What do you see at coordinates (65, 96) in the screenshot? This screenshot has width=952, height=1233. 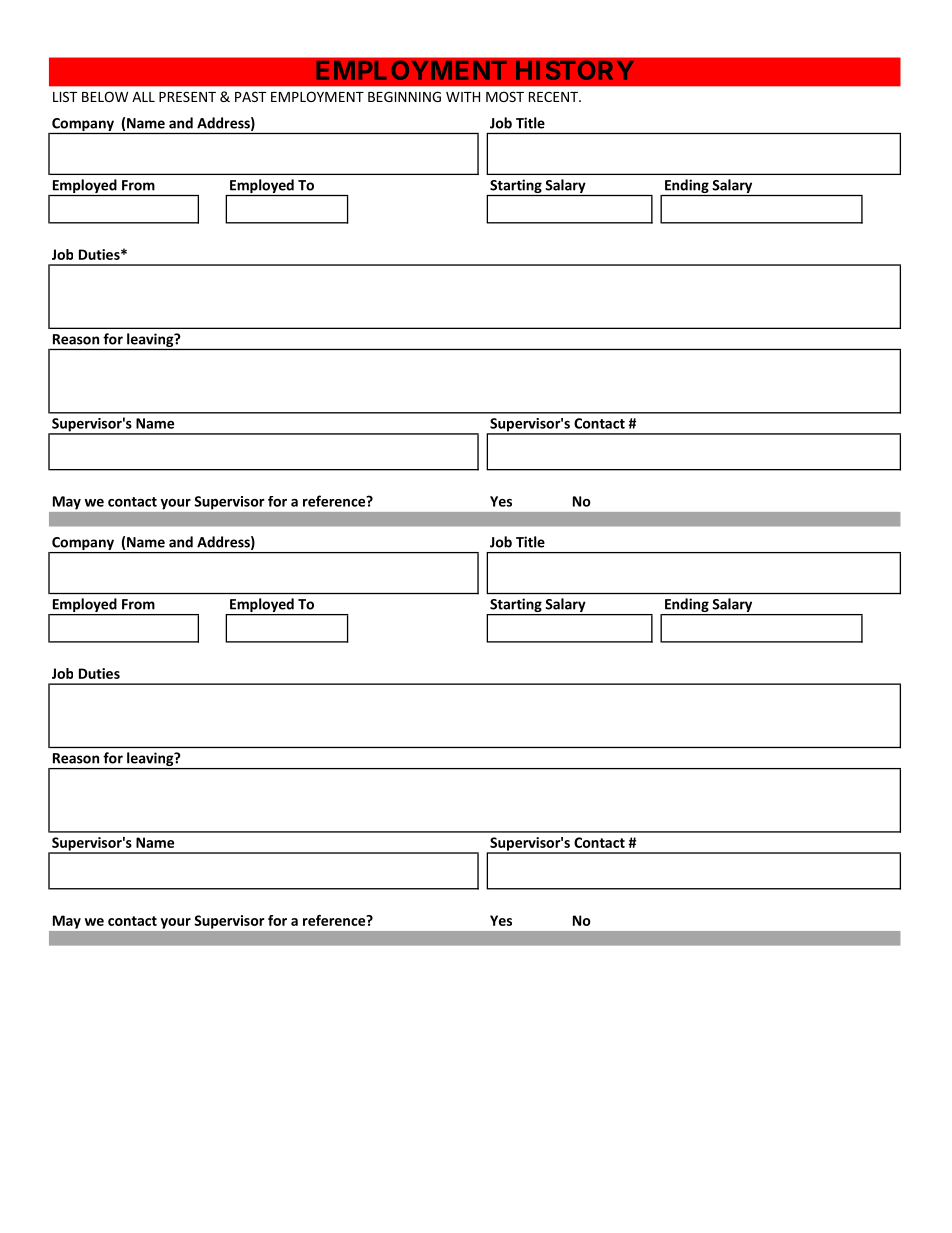 I see `LIST` at bounding box center [65, 96].
